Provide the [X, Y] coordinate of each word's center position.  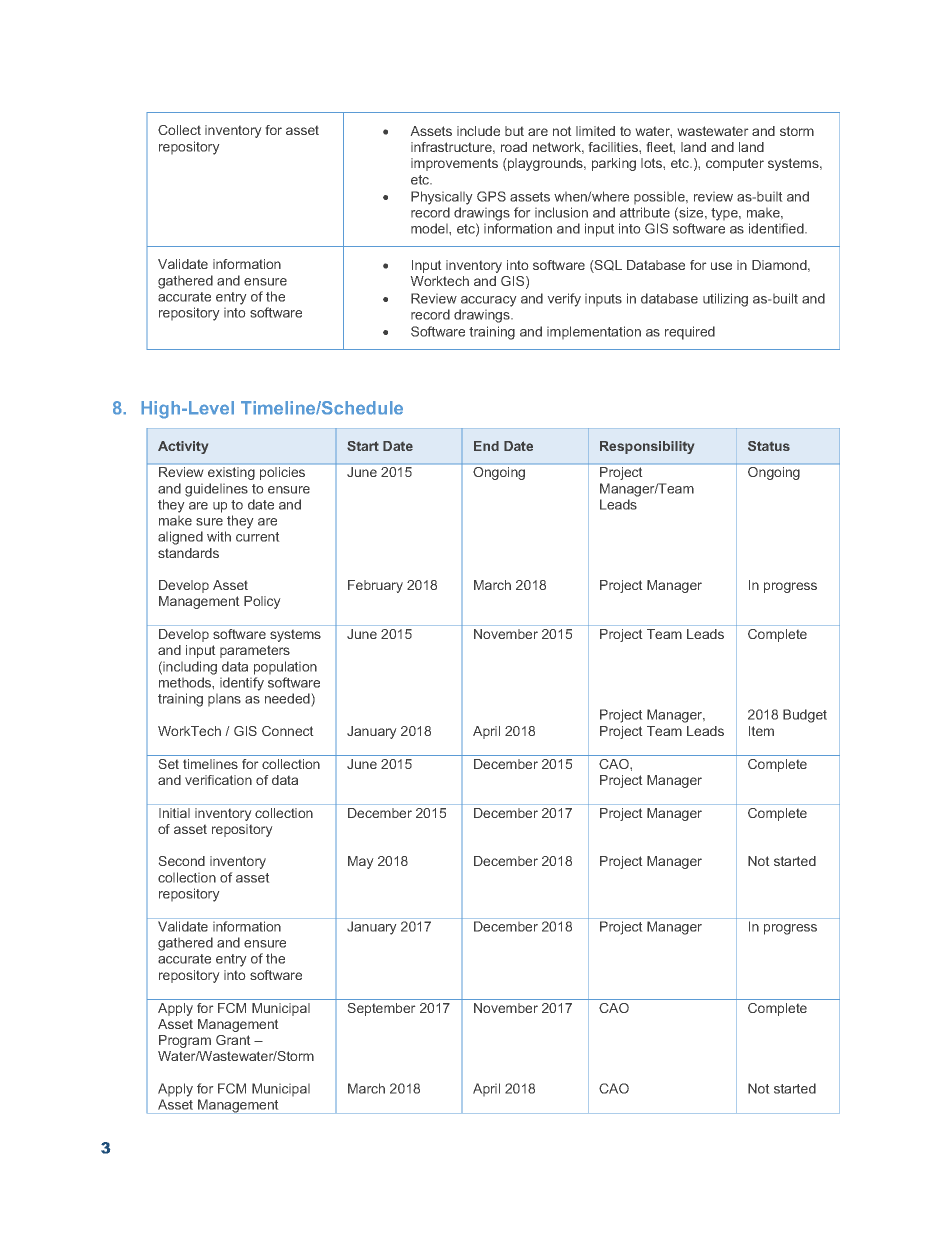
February [375, 586]
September [381, 1009]
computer [735, 164]
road [514, 147]
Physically [441, 198]
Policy [262, 602]
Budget [805, 716]
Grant [233, 1040]
